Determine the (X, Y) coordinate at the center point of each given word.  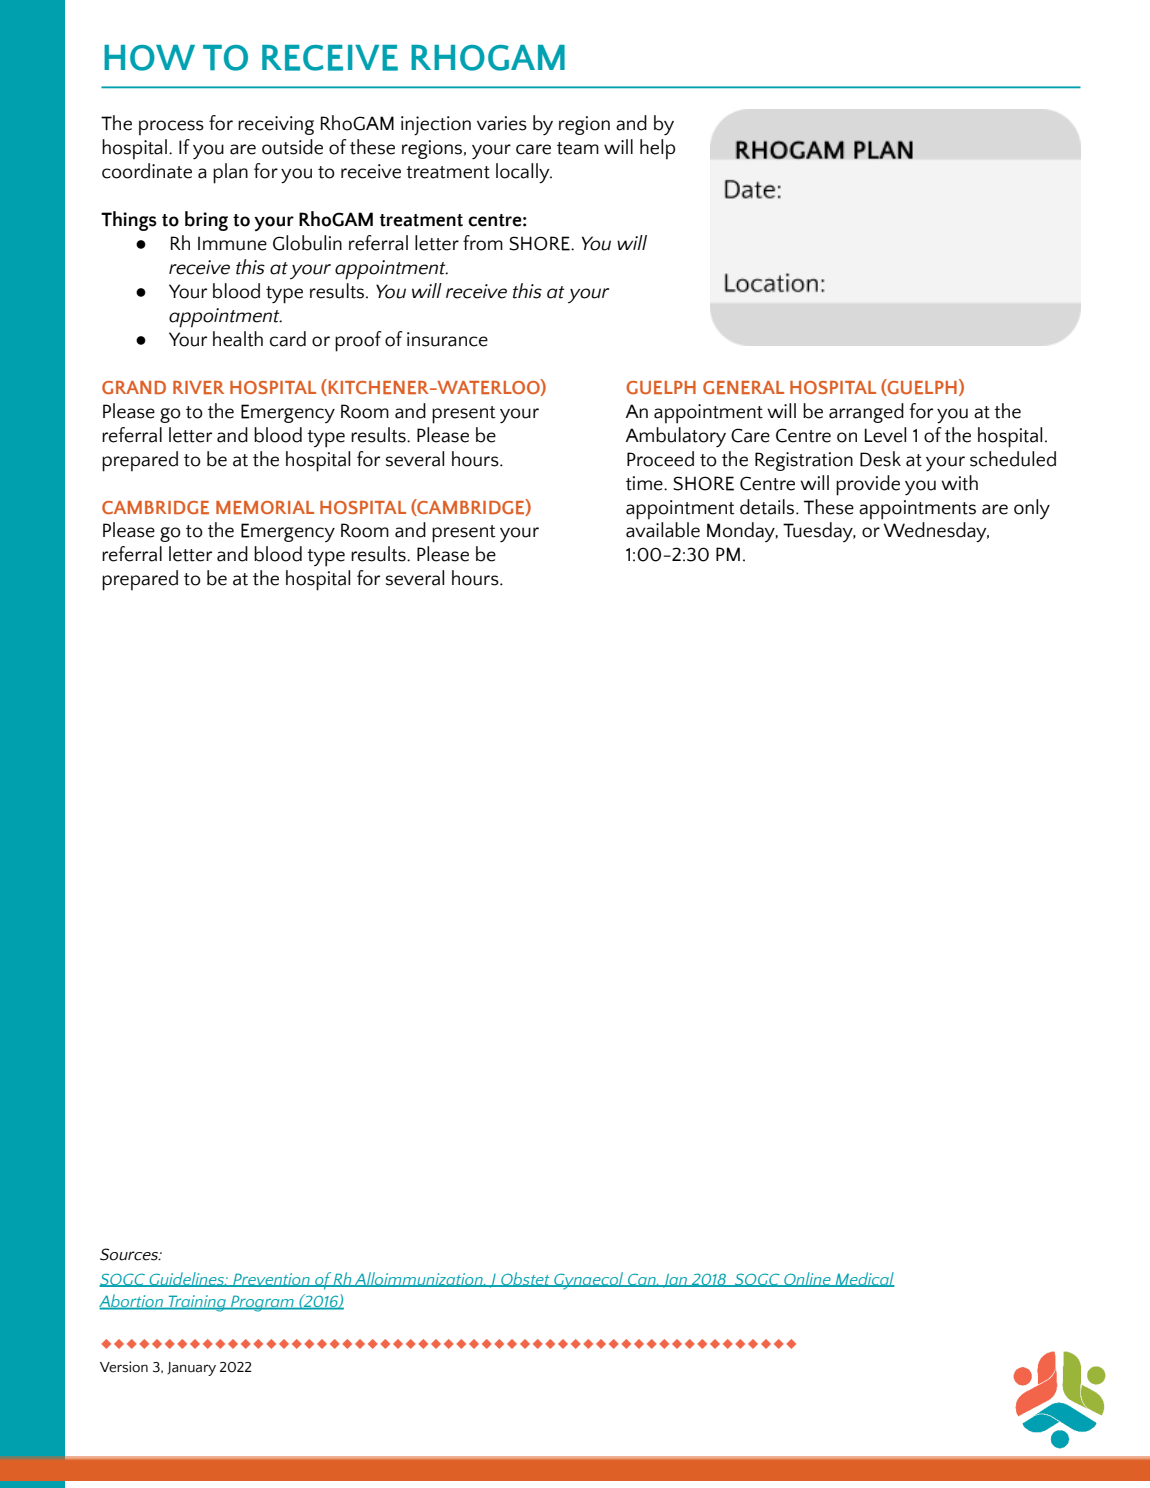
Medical (864, 1279)
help (657, 149)
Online (807, 1279)
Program (262, 1303)
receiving (276, 125)
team (578, 148)
